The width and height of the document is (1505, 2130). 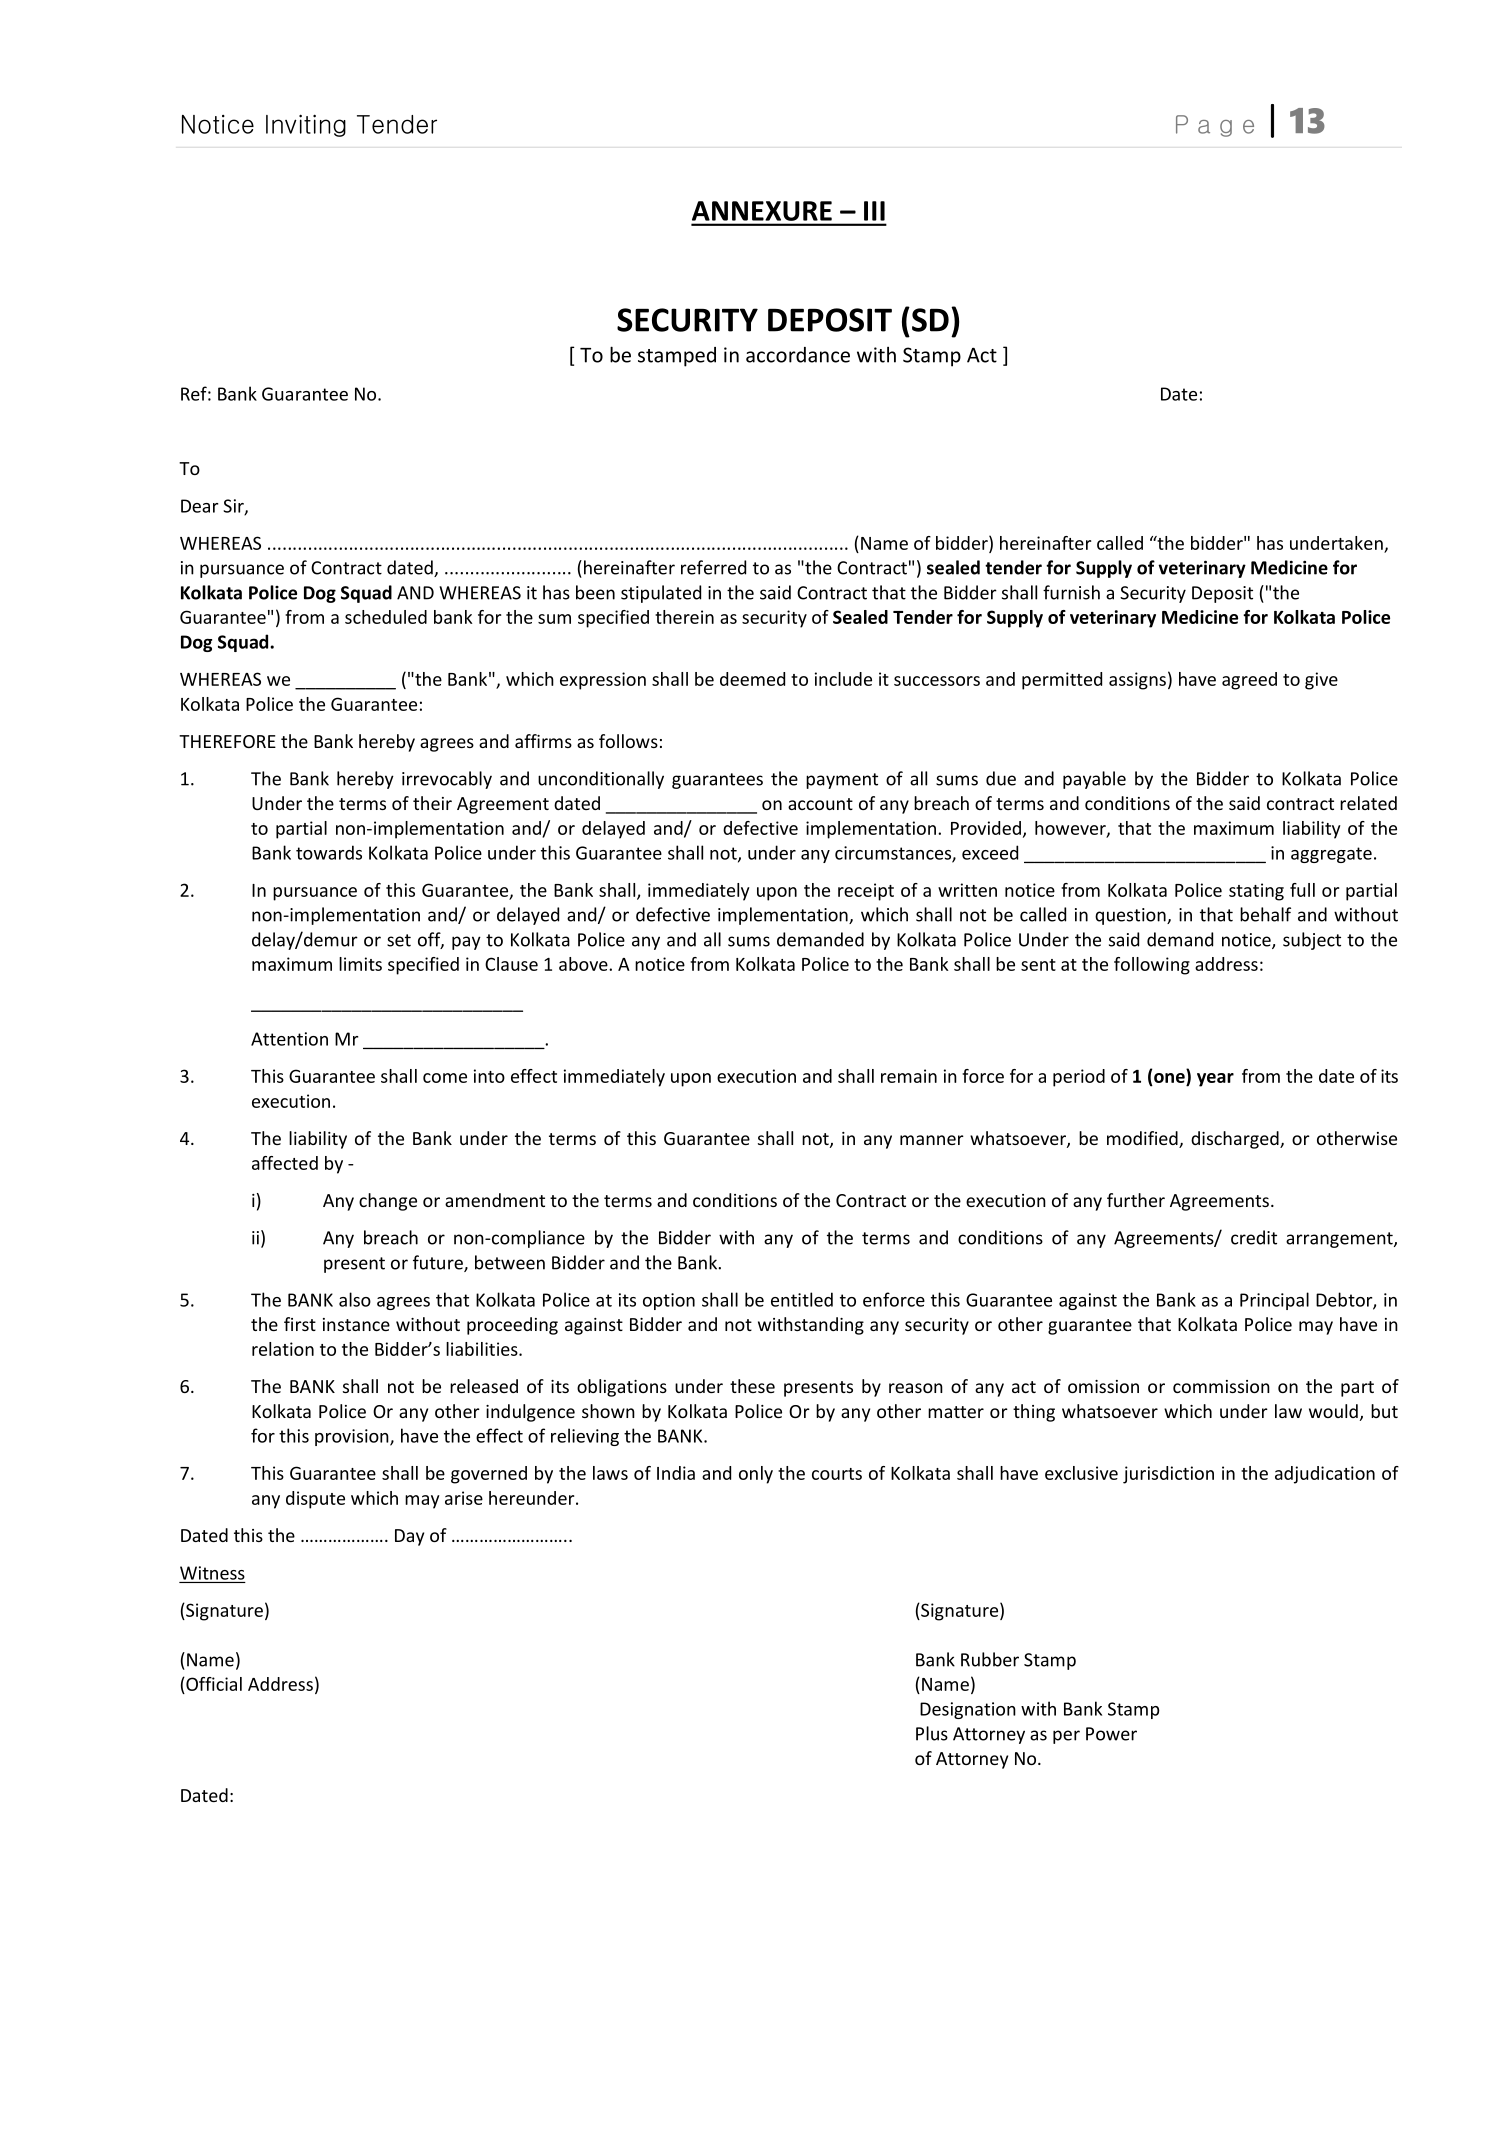 I want to click on also, so click(x=355, y=1299).
